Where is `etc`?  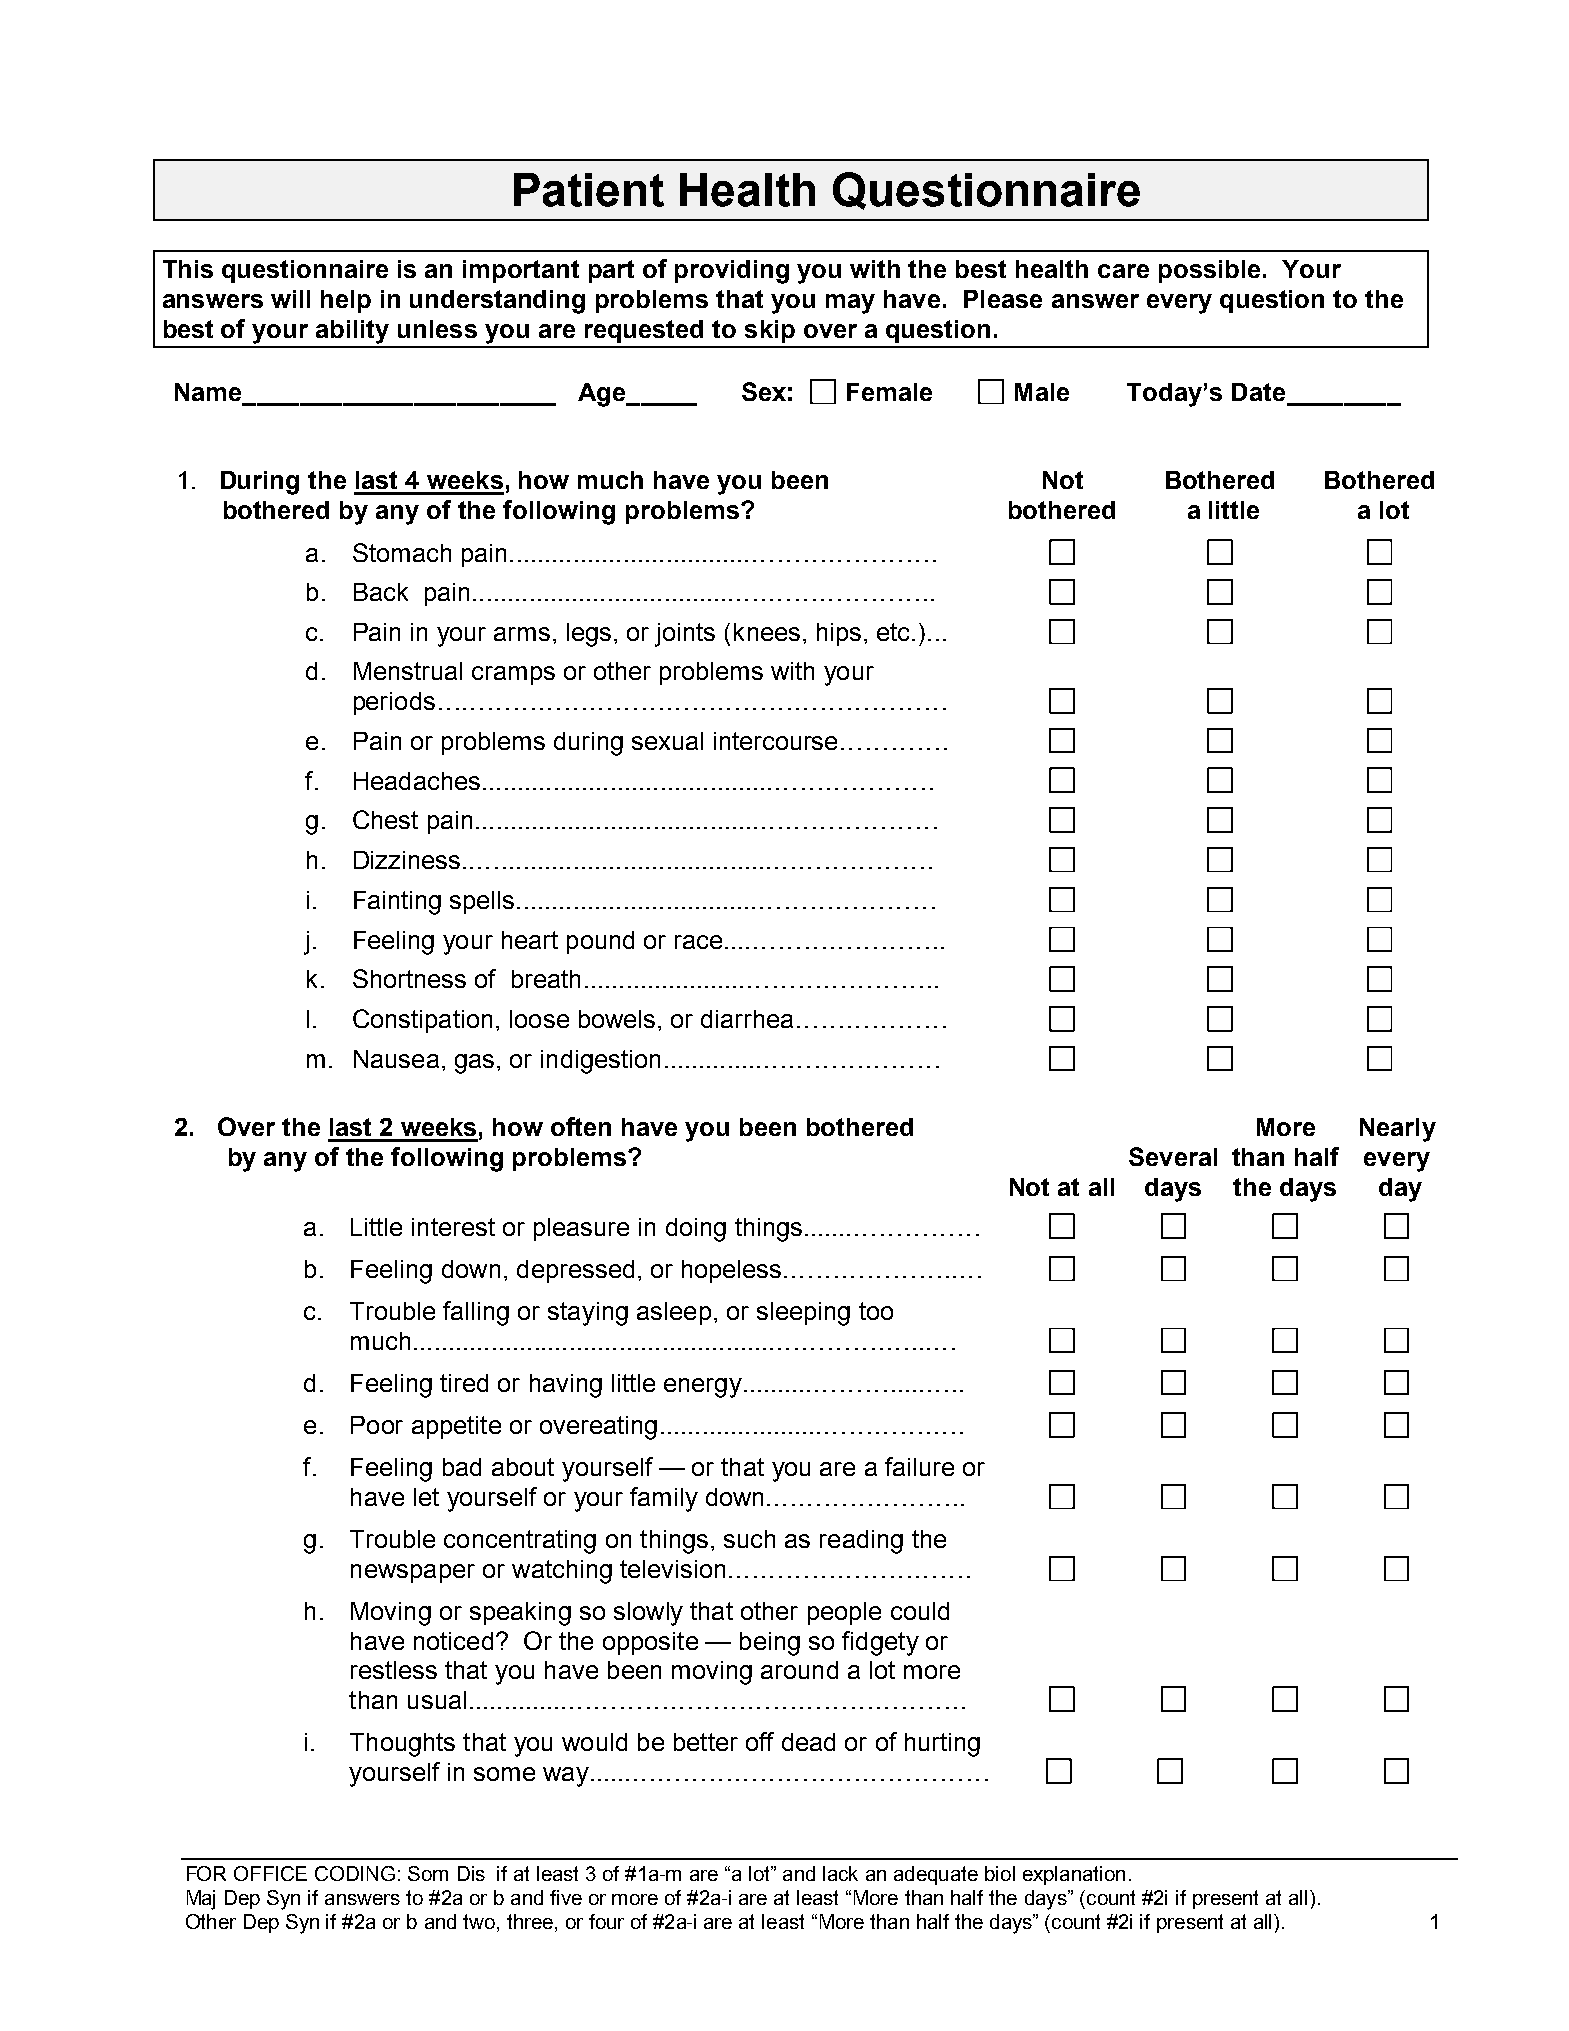 etc is located at coordinates (895, 632).
